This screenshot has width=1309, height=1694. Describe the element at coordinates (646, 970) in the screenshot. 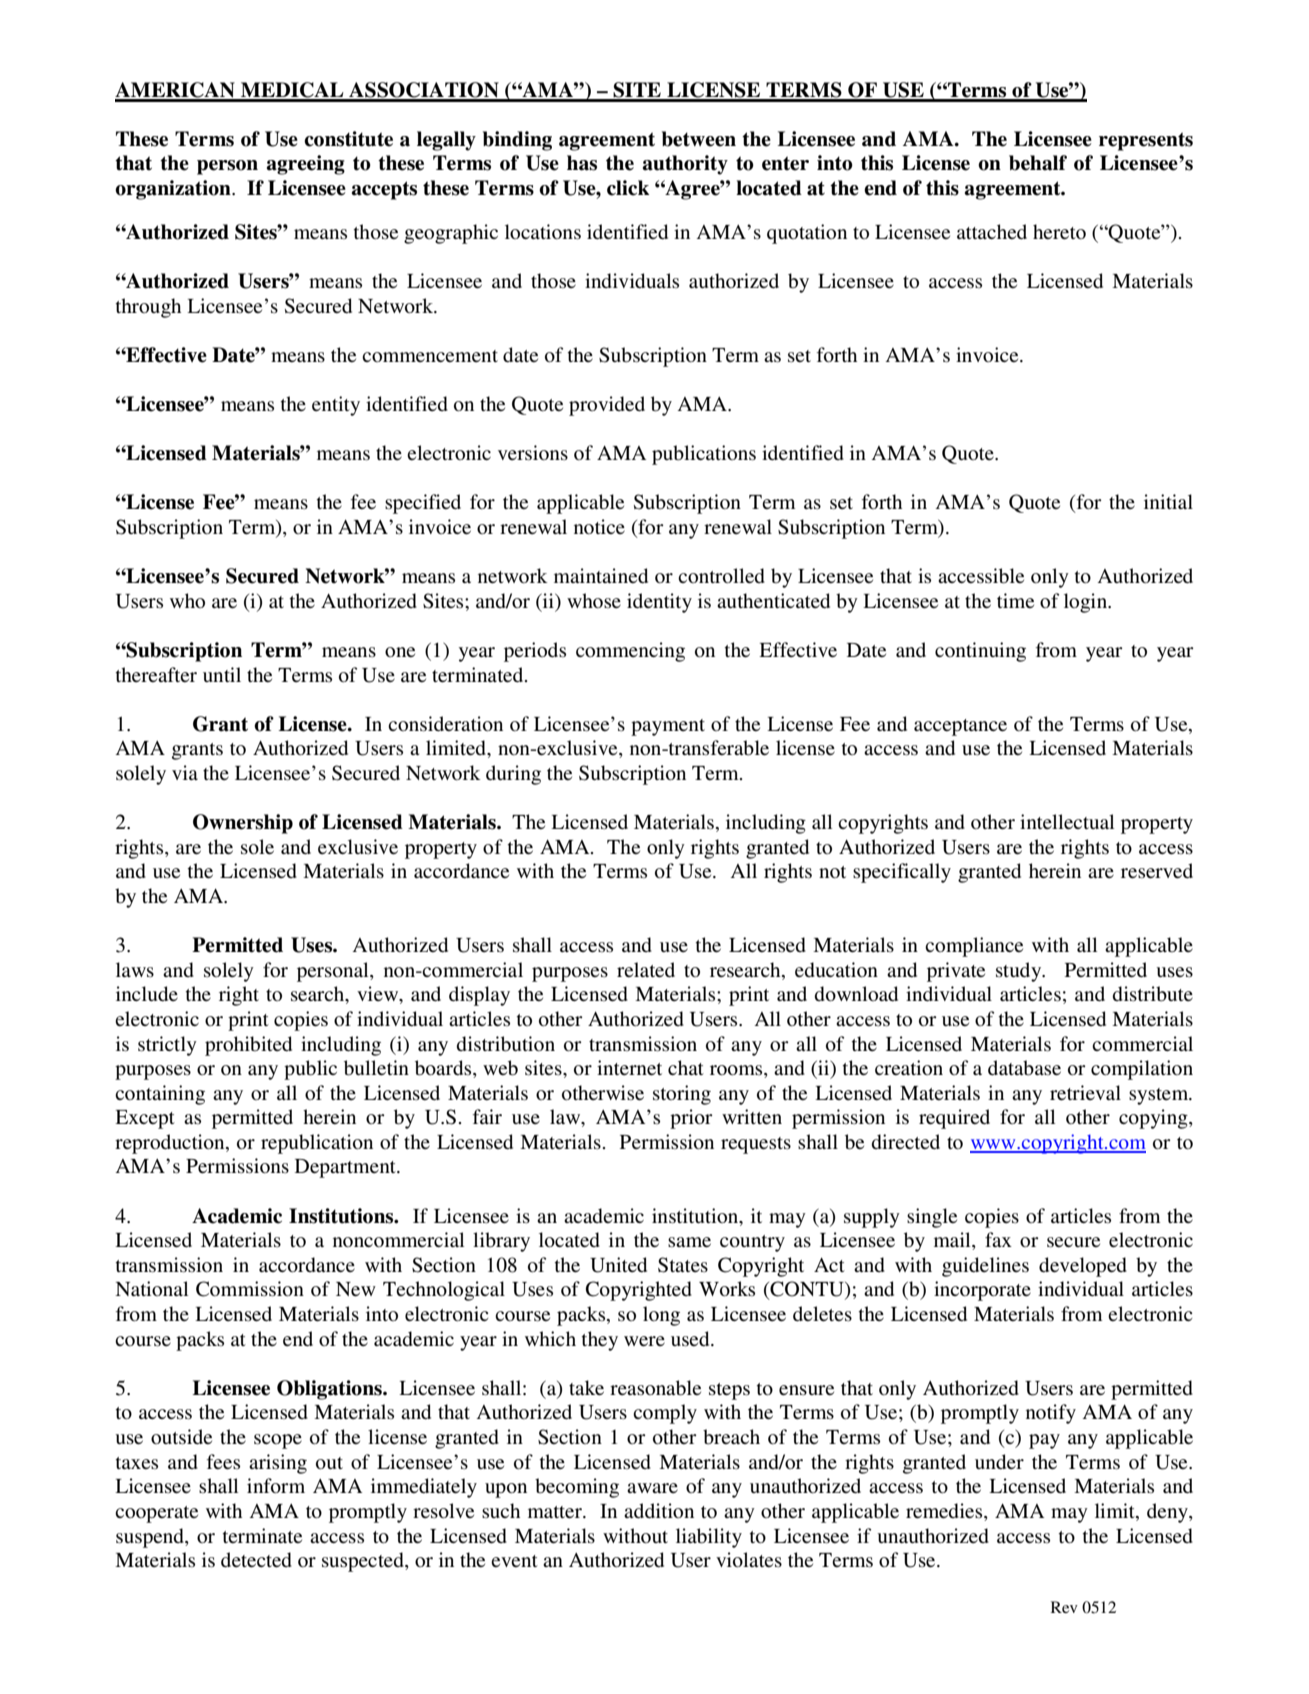

I see `related` at that location.
